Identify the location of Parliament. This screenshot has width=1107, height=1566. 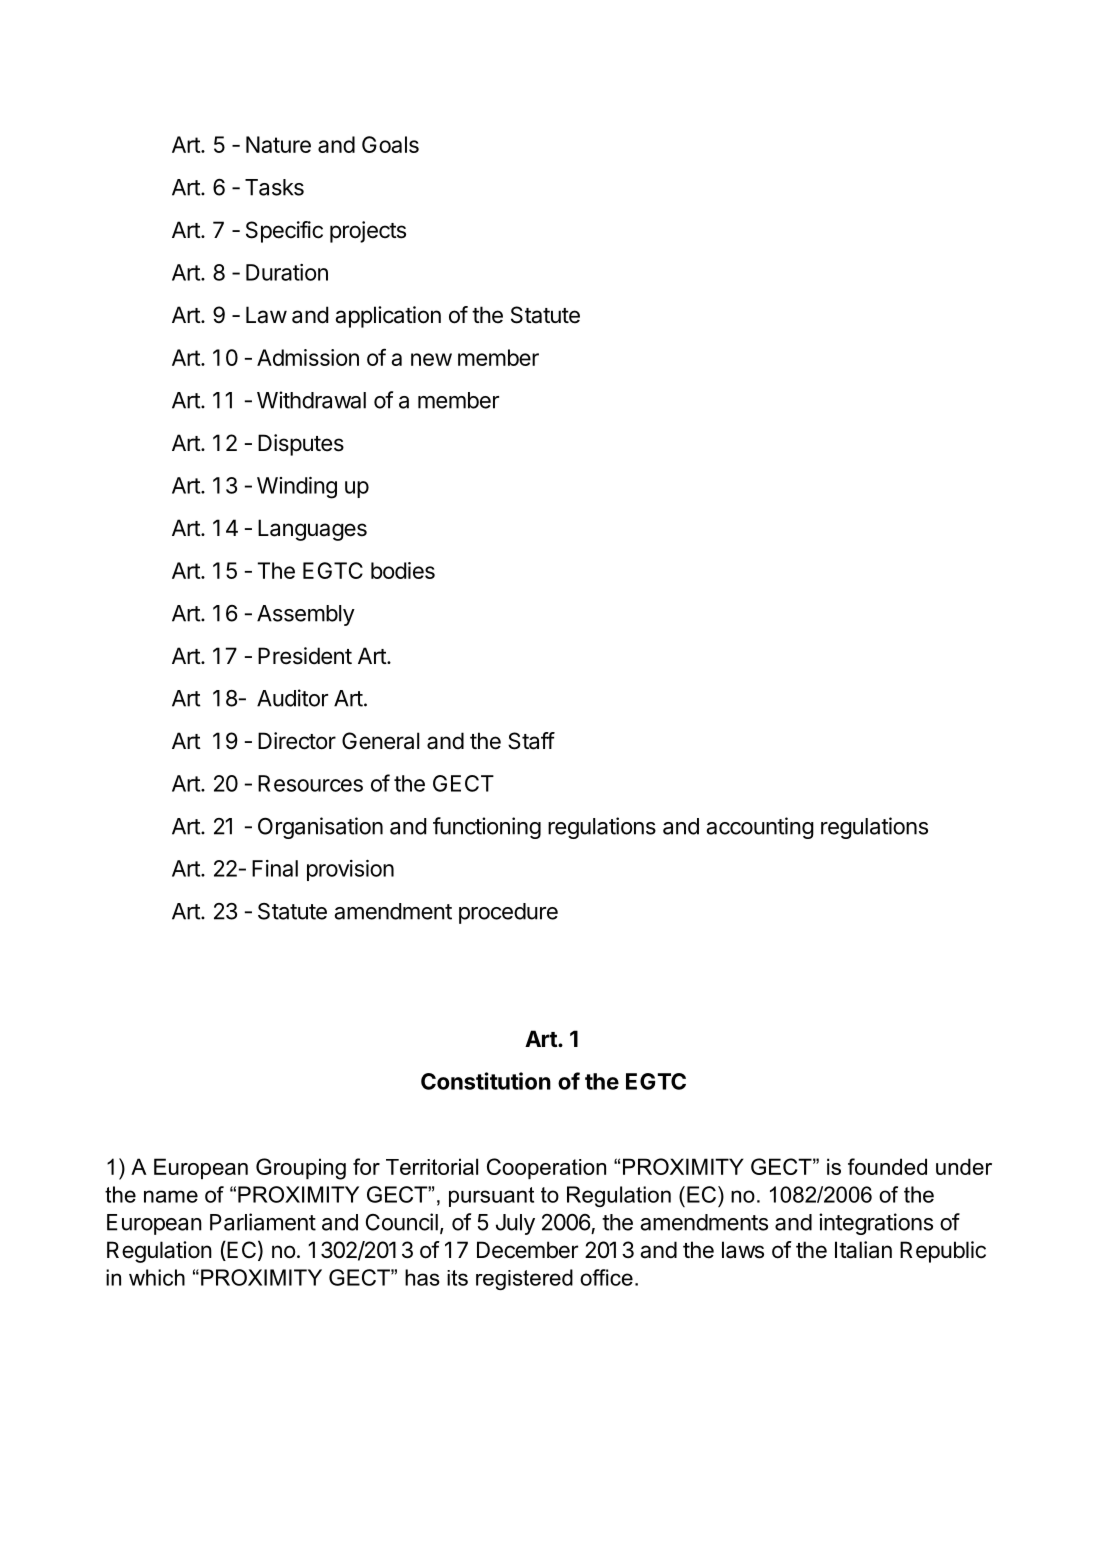
(263, 1222).
